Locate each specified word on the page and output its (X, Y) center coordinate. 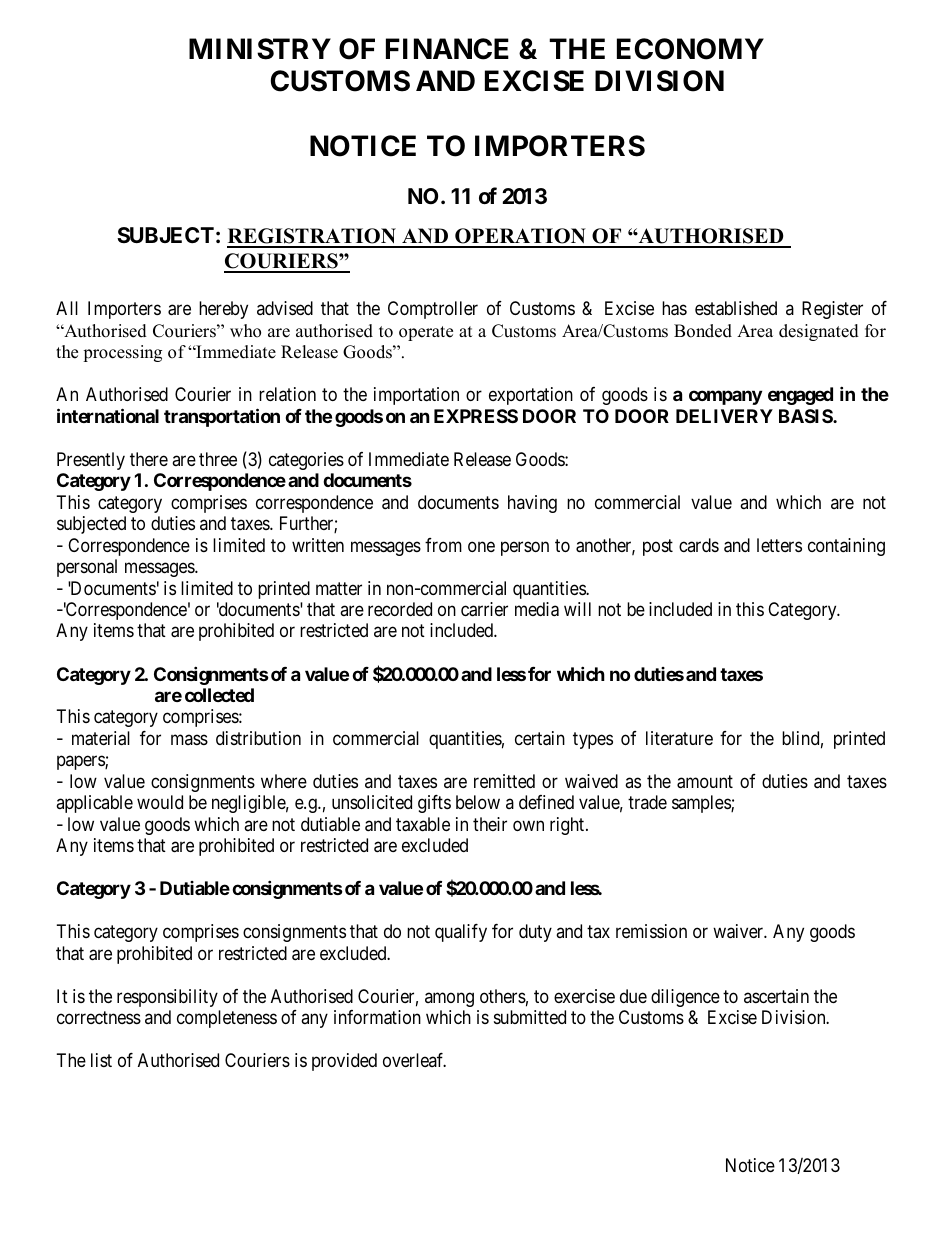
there (149, 459)
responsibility (167, 998)
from (443, 545)
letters (779, 545)
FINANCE (447, 49)
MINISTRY (260, 49)
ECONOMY (690, 49)
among (449, 999)
